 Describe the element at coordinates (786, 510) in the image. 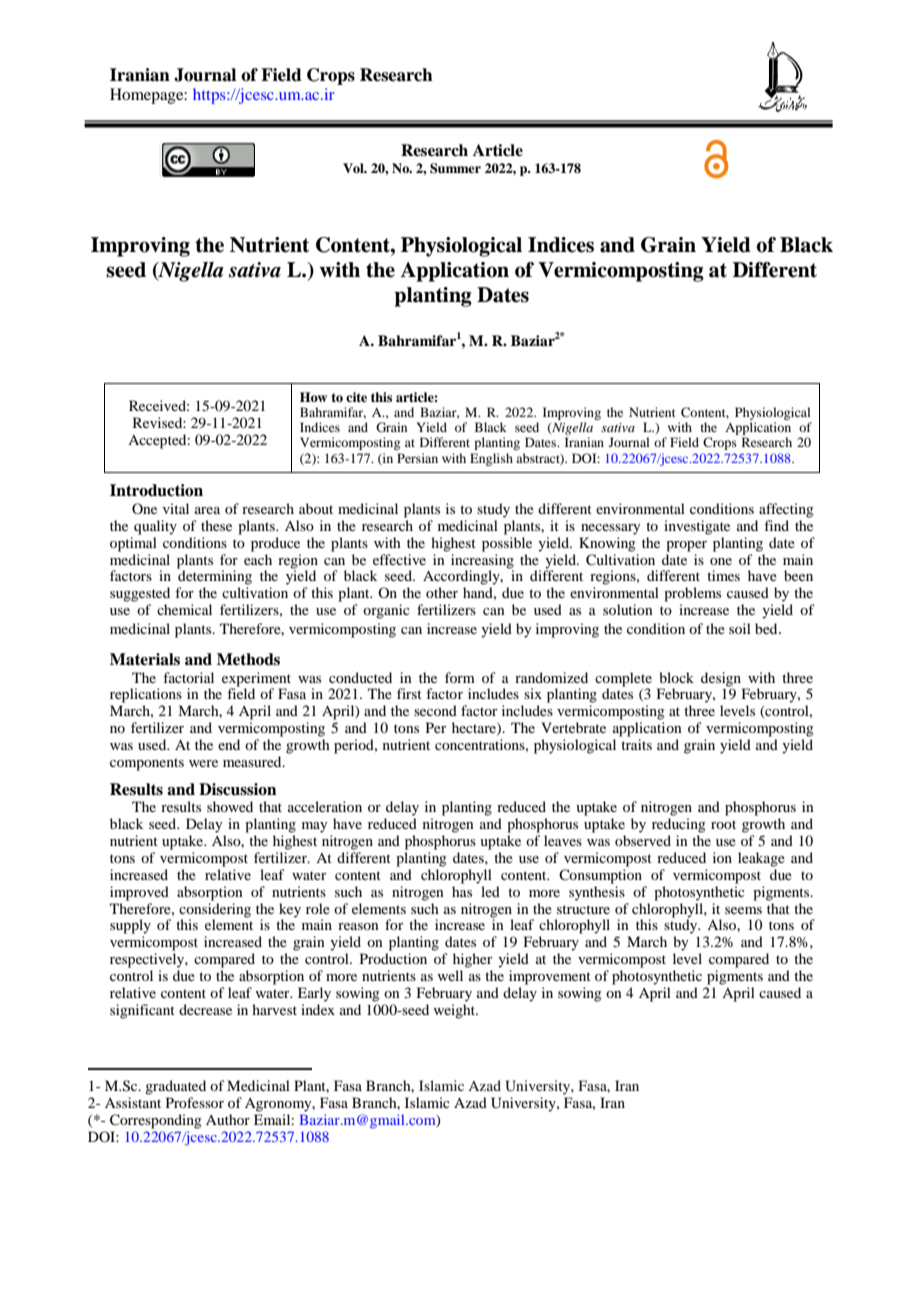

I see `affecting` at that location.
